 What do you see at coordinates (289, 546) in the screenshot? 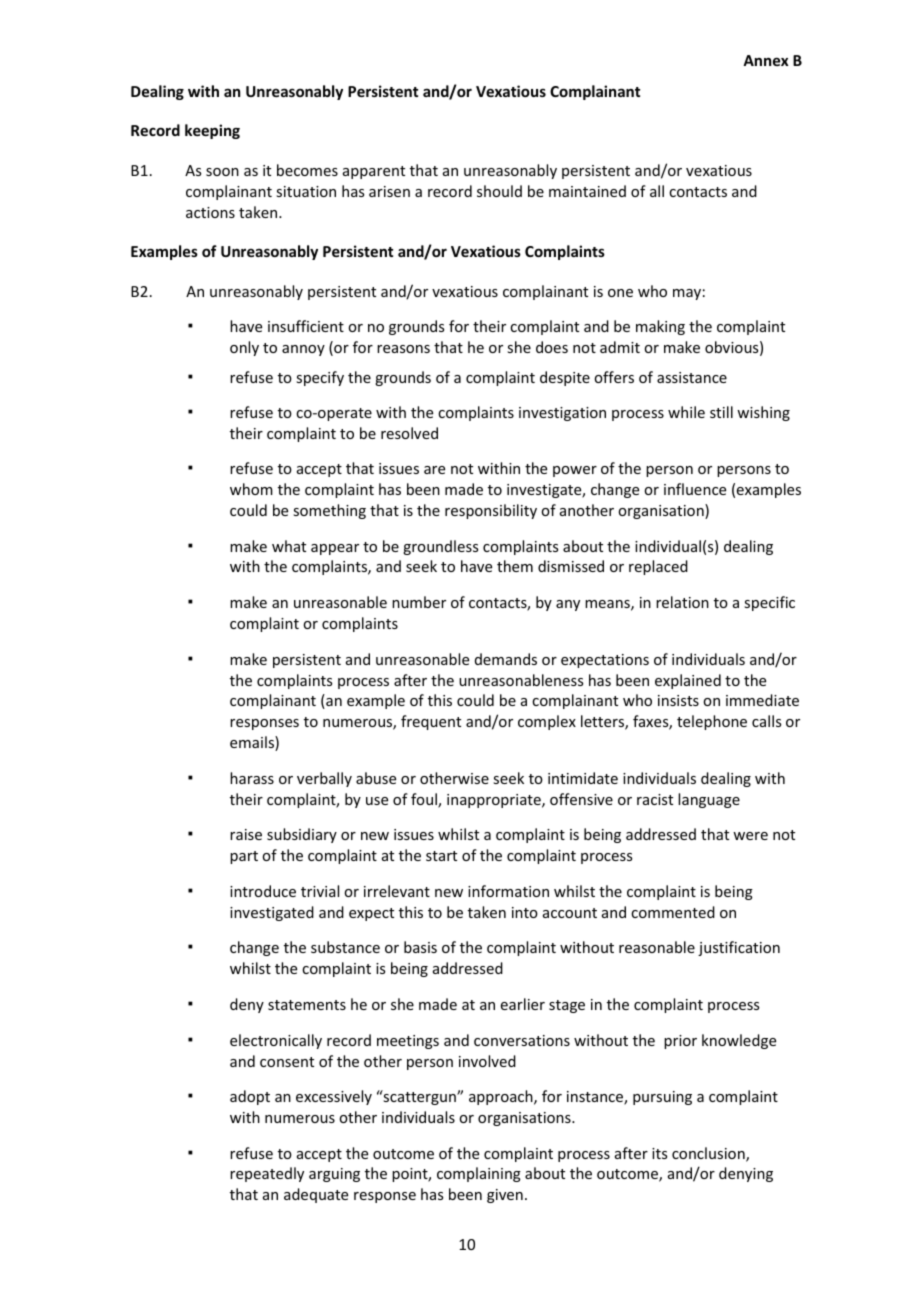
I see `what` at bounding box center [289, 546].
